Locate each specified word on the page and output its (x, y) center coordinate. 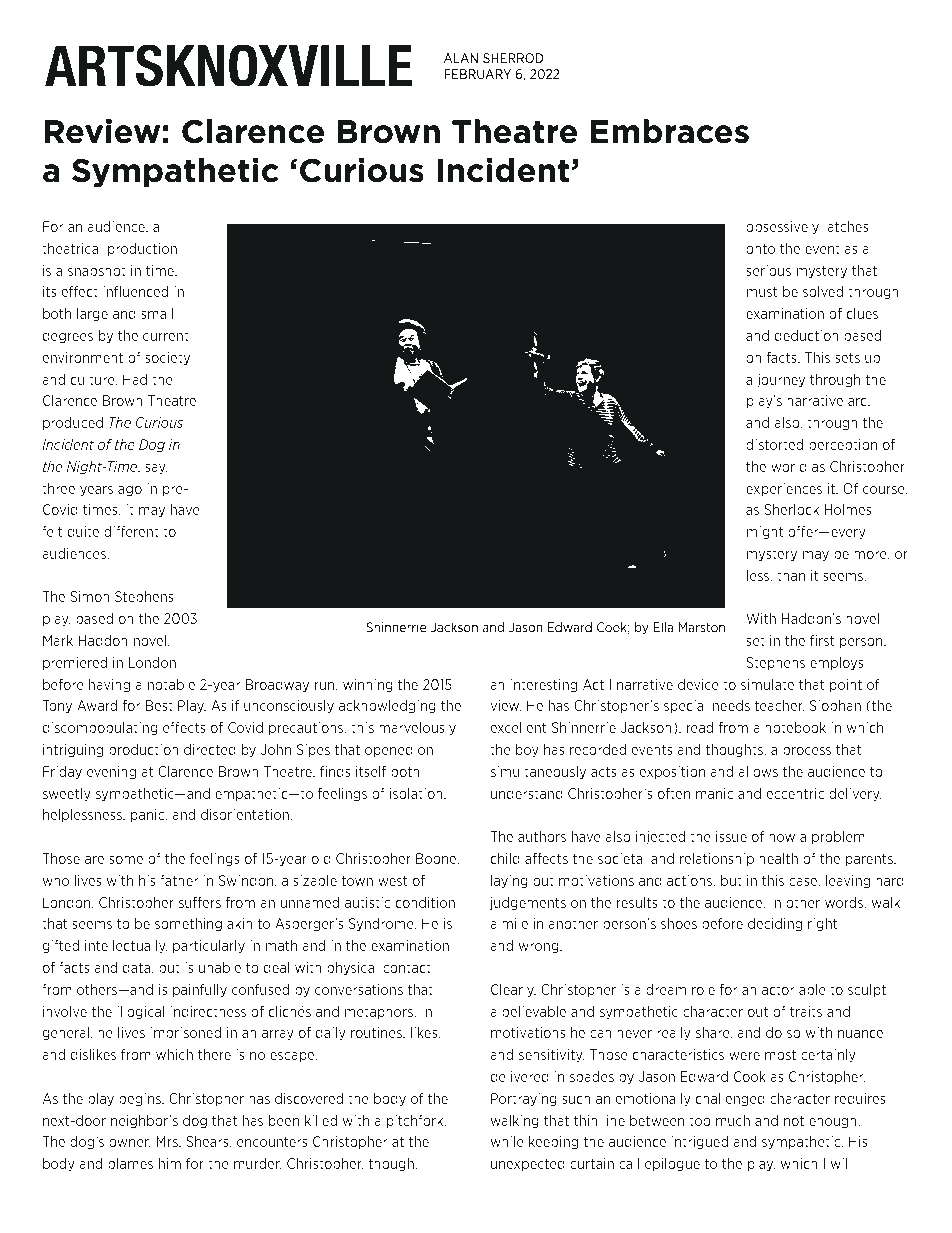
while (507, 1141)
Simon (90, 596)
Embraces (670, 131)
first (822, 640)
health (778, 858)
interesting (543, 686)
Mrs (168, 1141)
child (505, 858)
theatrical (72, 248)
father (179, 880)
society (167, 359)
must (762, 291)
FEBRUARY (477, 74)
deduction (806, 335)
